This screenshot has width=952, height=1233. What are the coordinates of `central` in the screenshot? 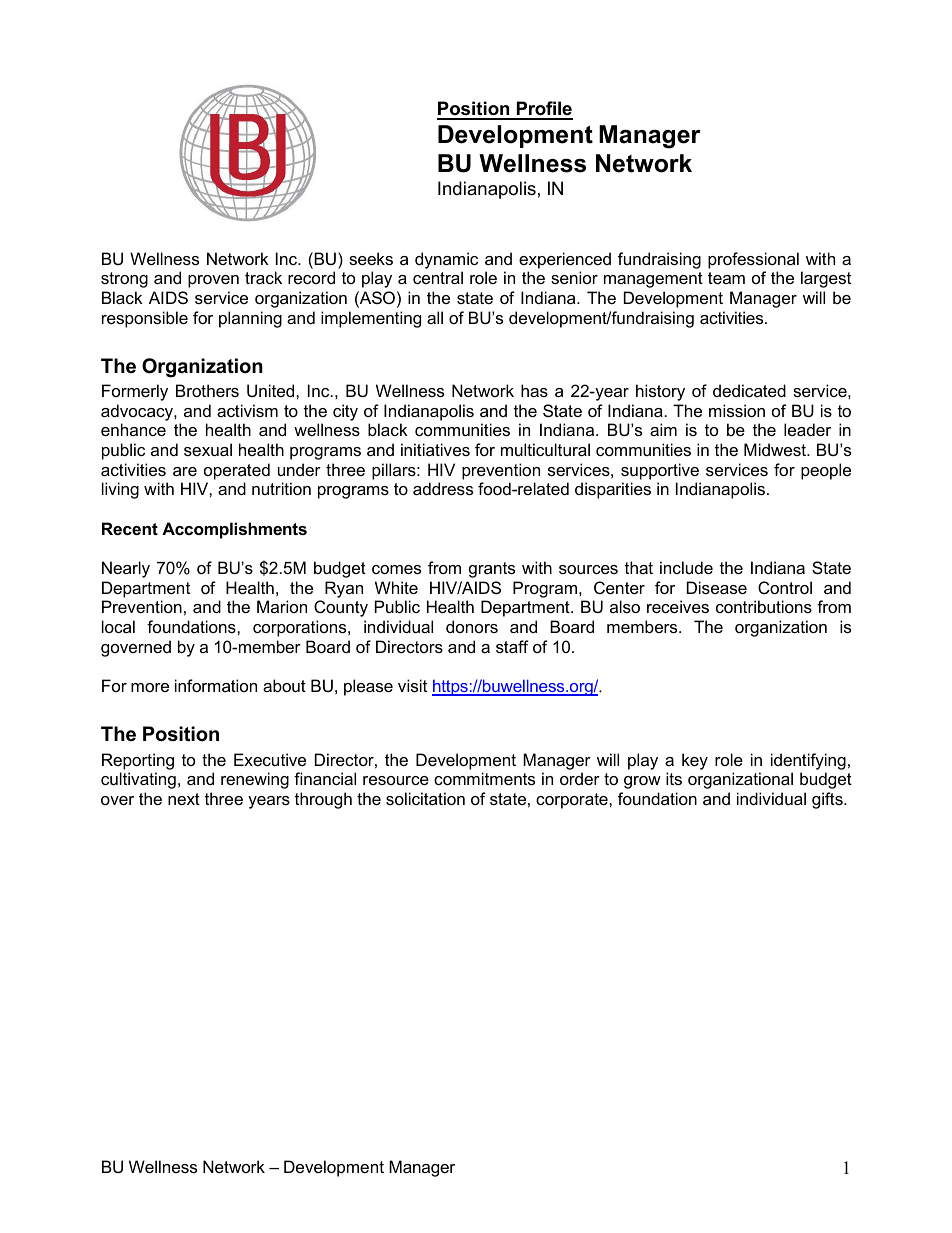 It's located at (438, 277).
